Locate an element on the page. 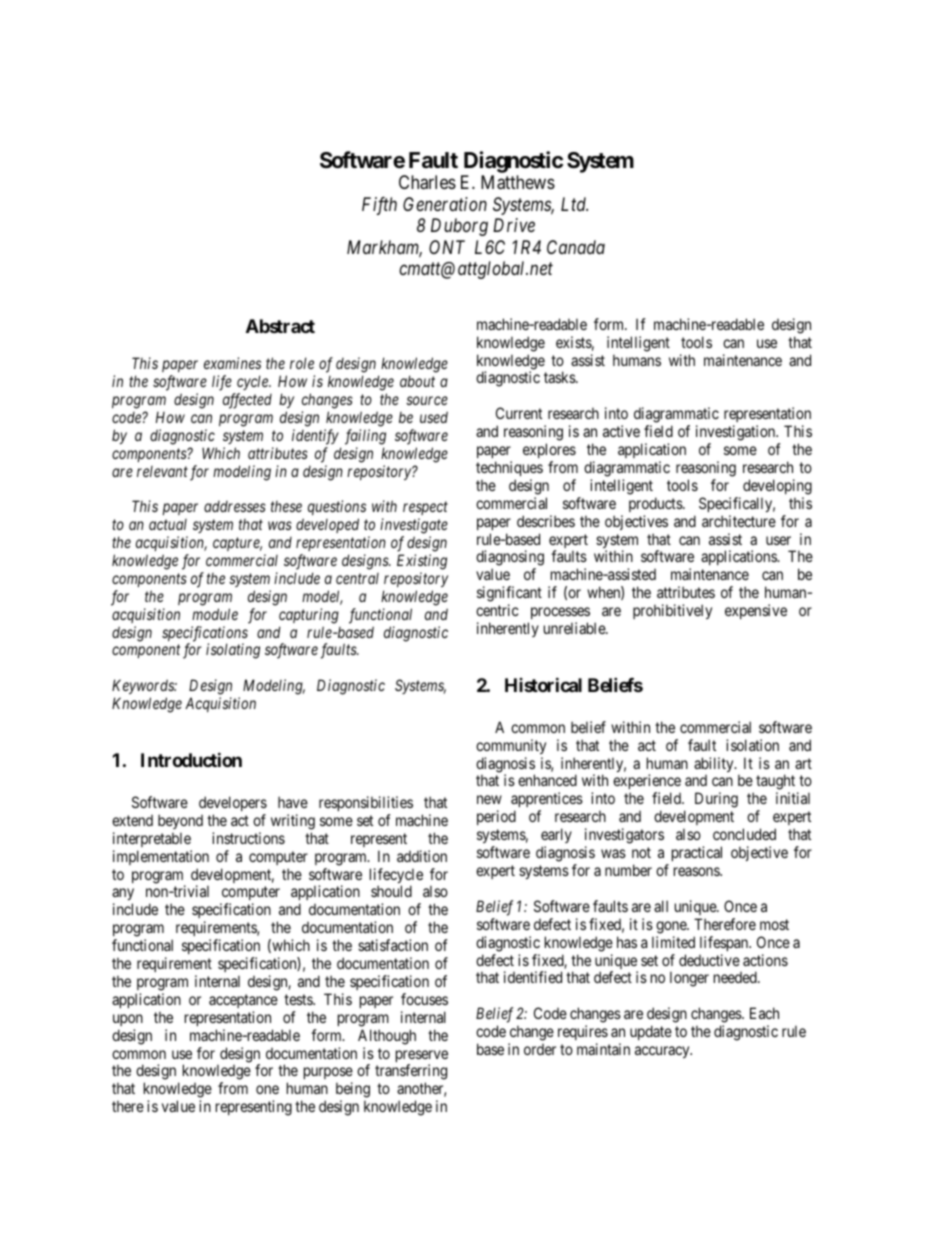  Ltd is located at coordinates (574, 204).
